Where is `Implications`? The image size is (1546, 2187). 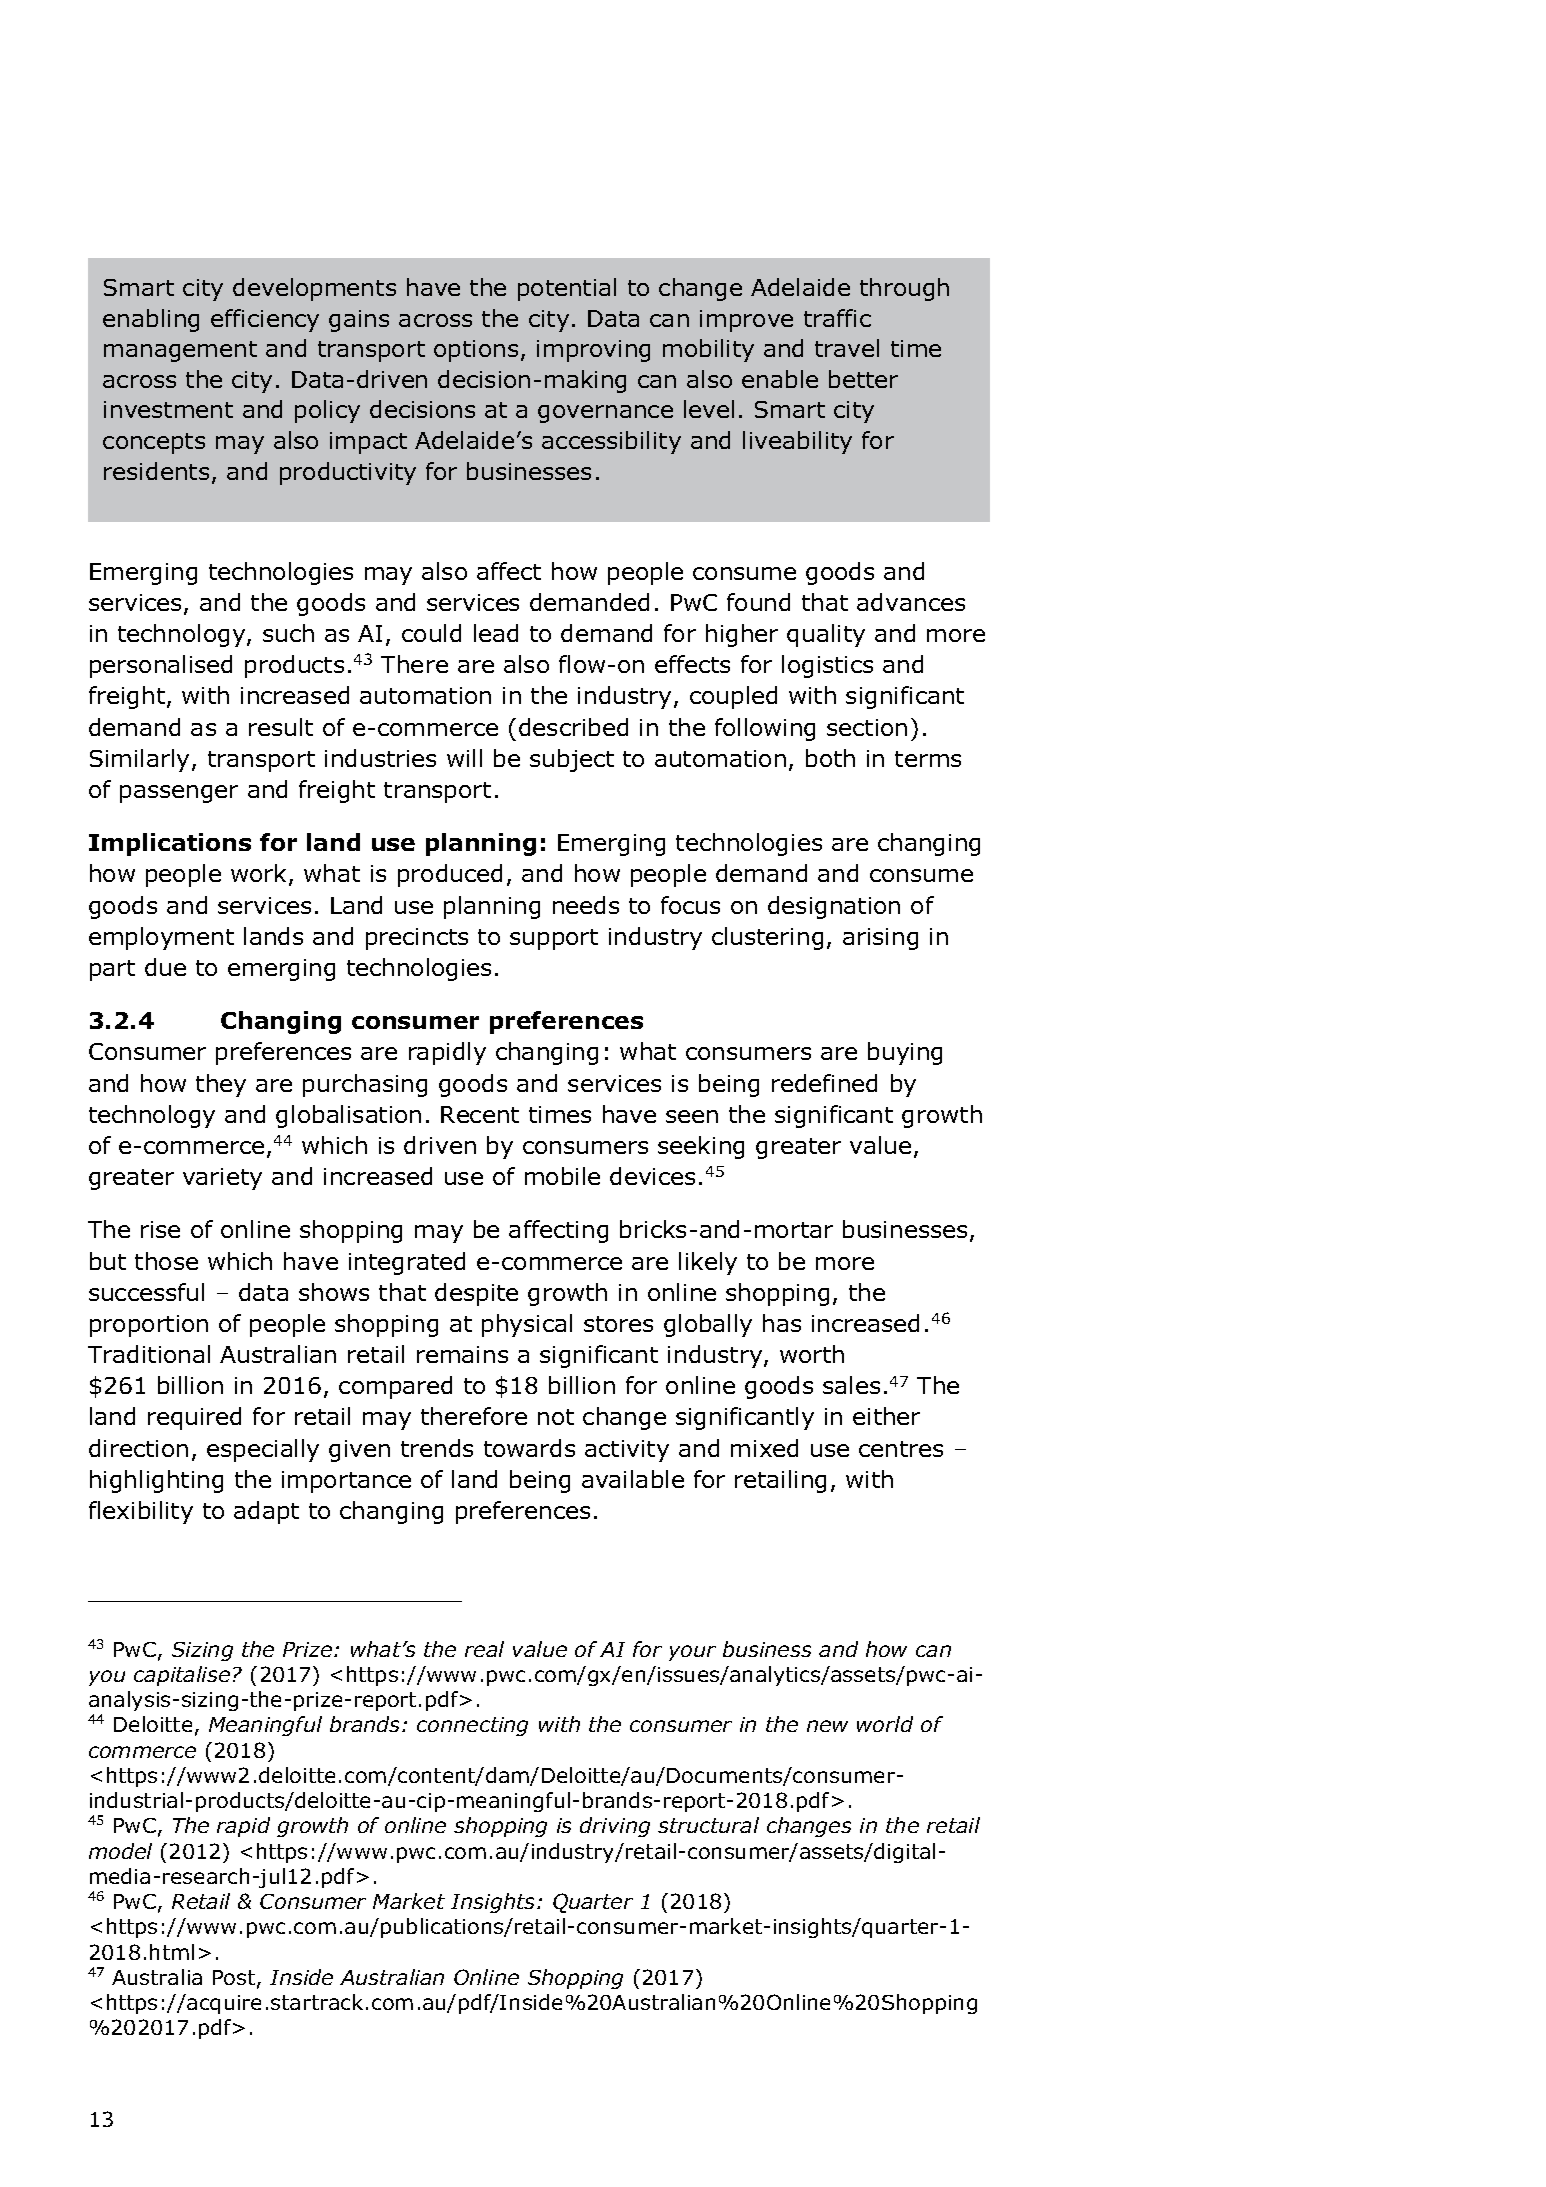
Implications is located at coordinates (170, 844).
